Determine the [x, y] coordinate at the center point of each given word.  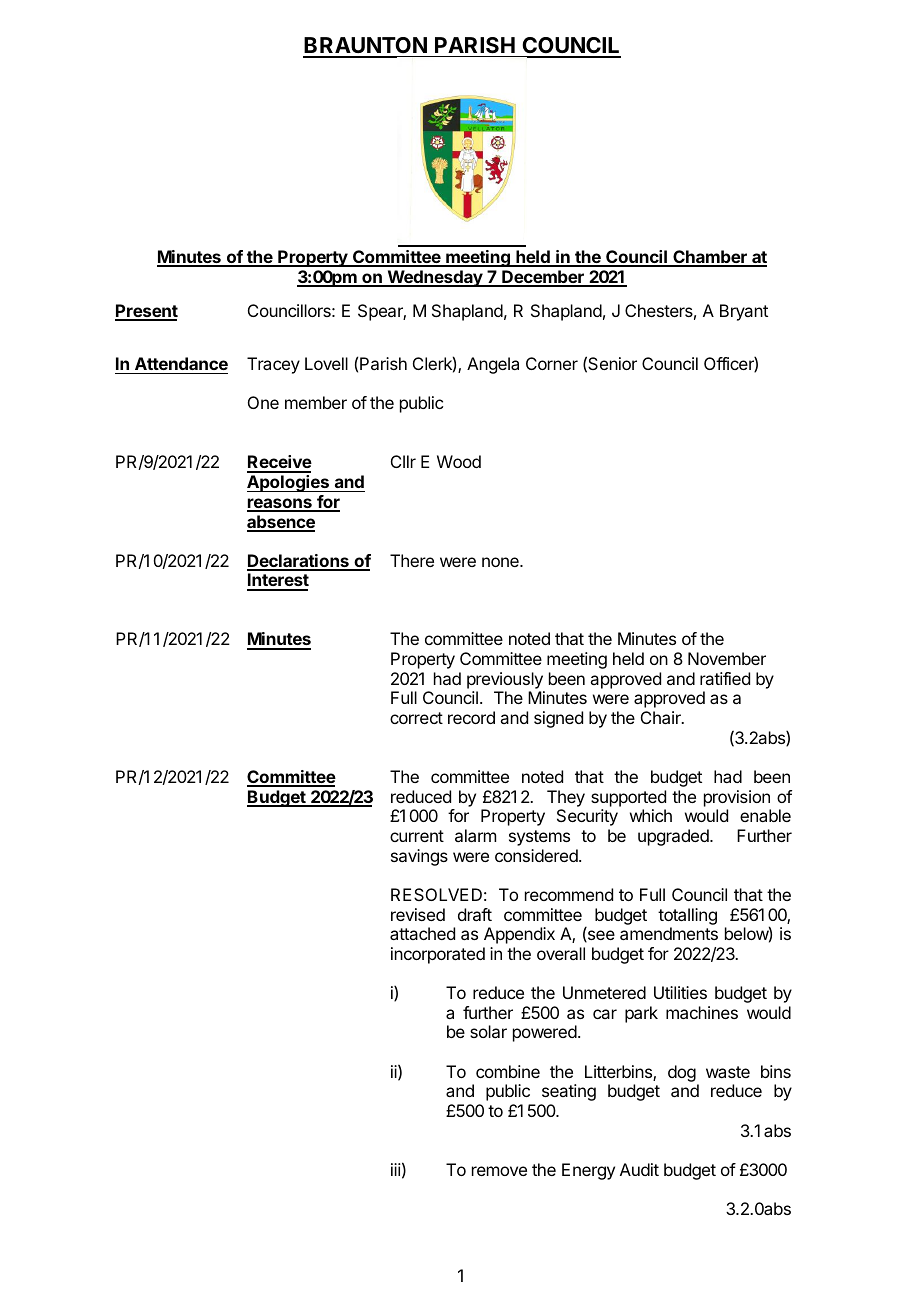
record [471, 717]
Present [146, 312]
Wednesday [435, 278]
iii [396, 1169]
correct [416, 718]
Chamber [710, 258]
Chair [662, 717]
